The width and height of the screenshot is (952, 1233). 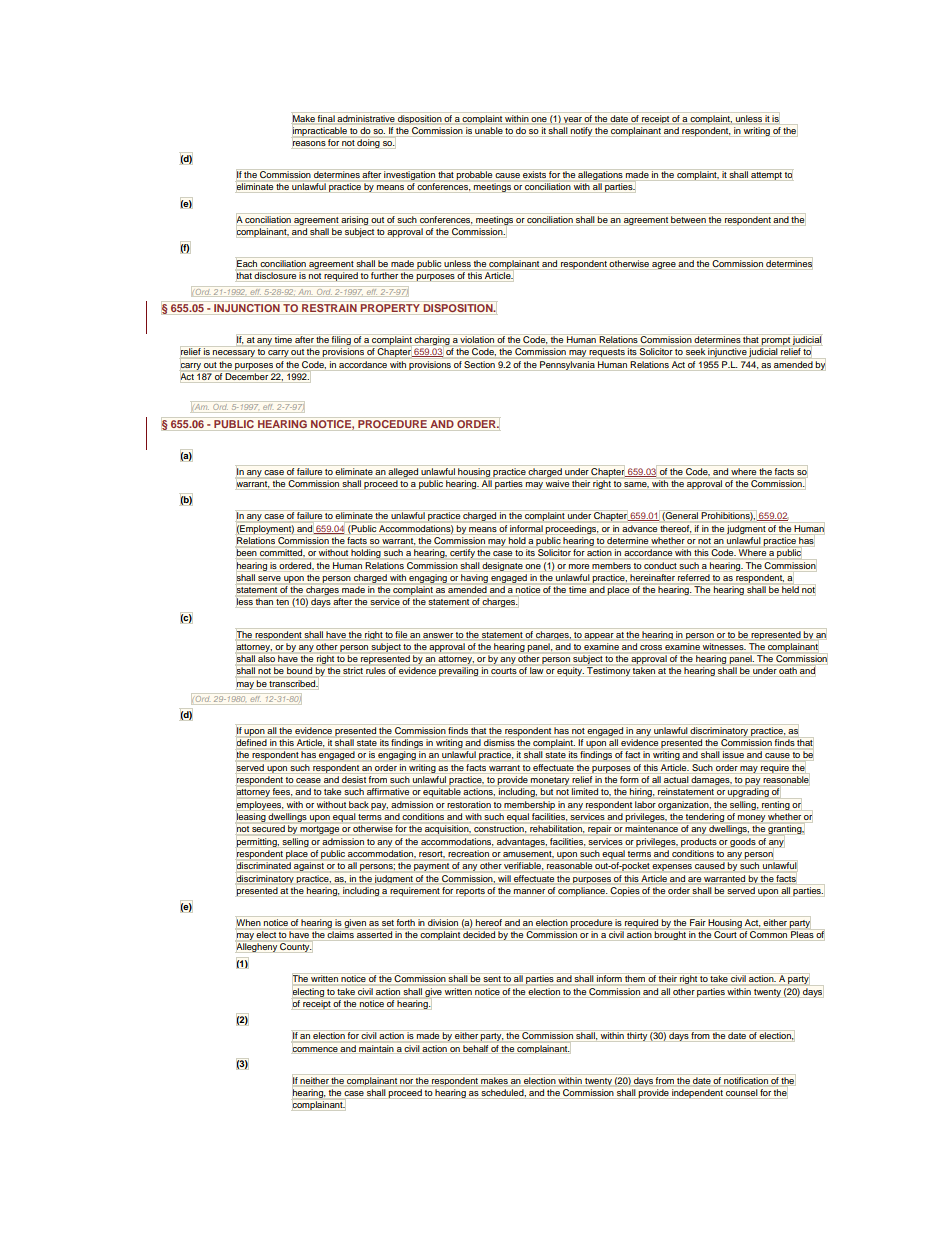 What do you see at coordinates (766, 176) in the screenshot?
I see `attempt` at bounding box center [766, 176].
